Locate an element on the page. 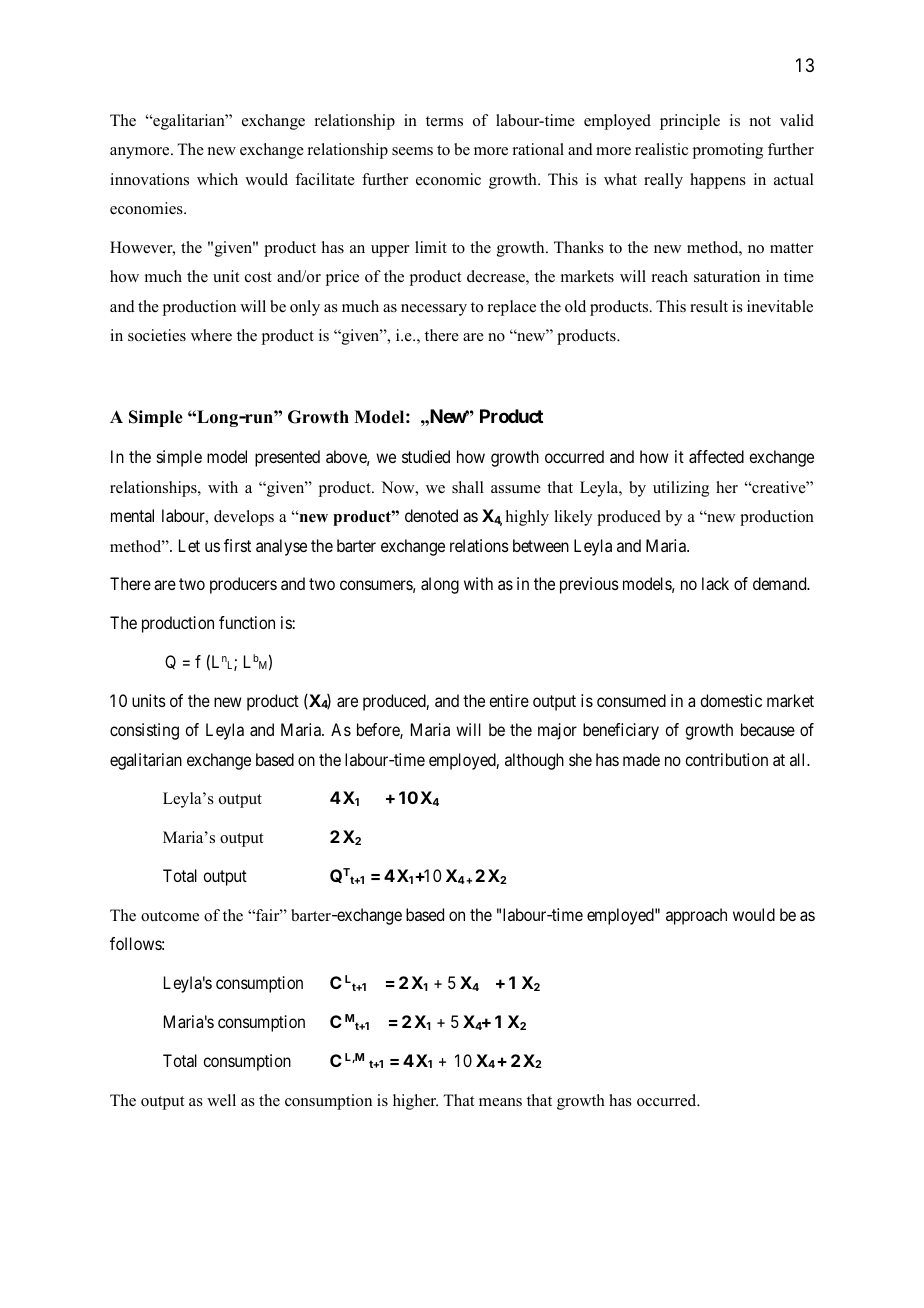 The width and height of the page is (924, 1308). promoting is located at coordinates (728, 151).
